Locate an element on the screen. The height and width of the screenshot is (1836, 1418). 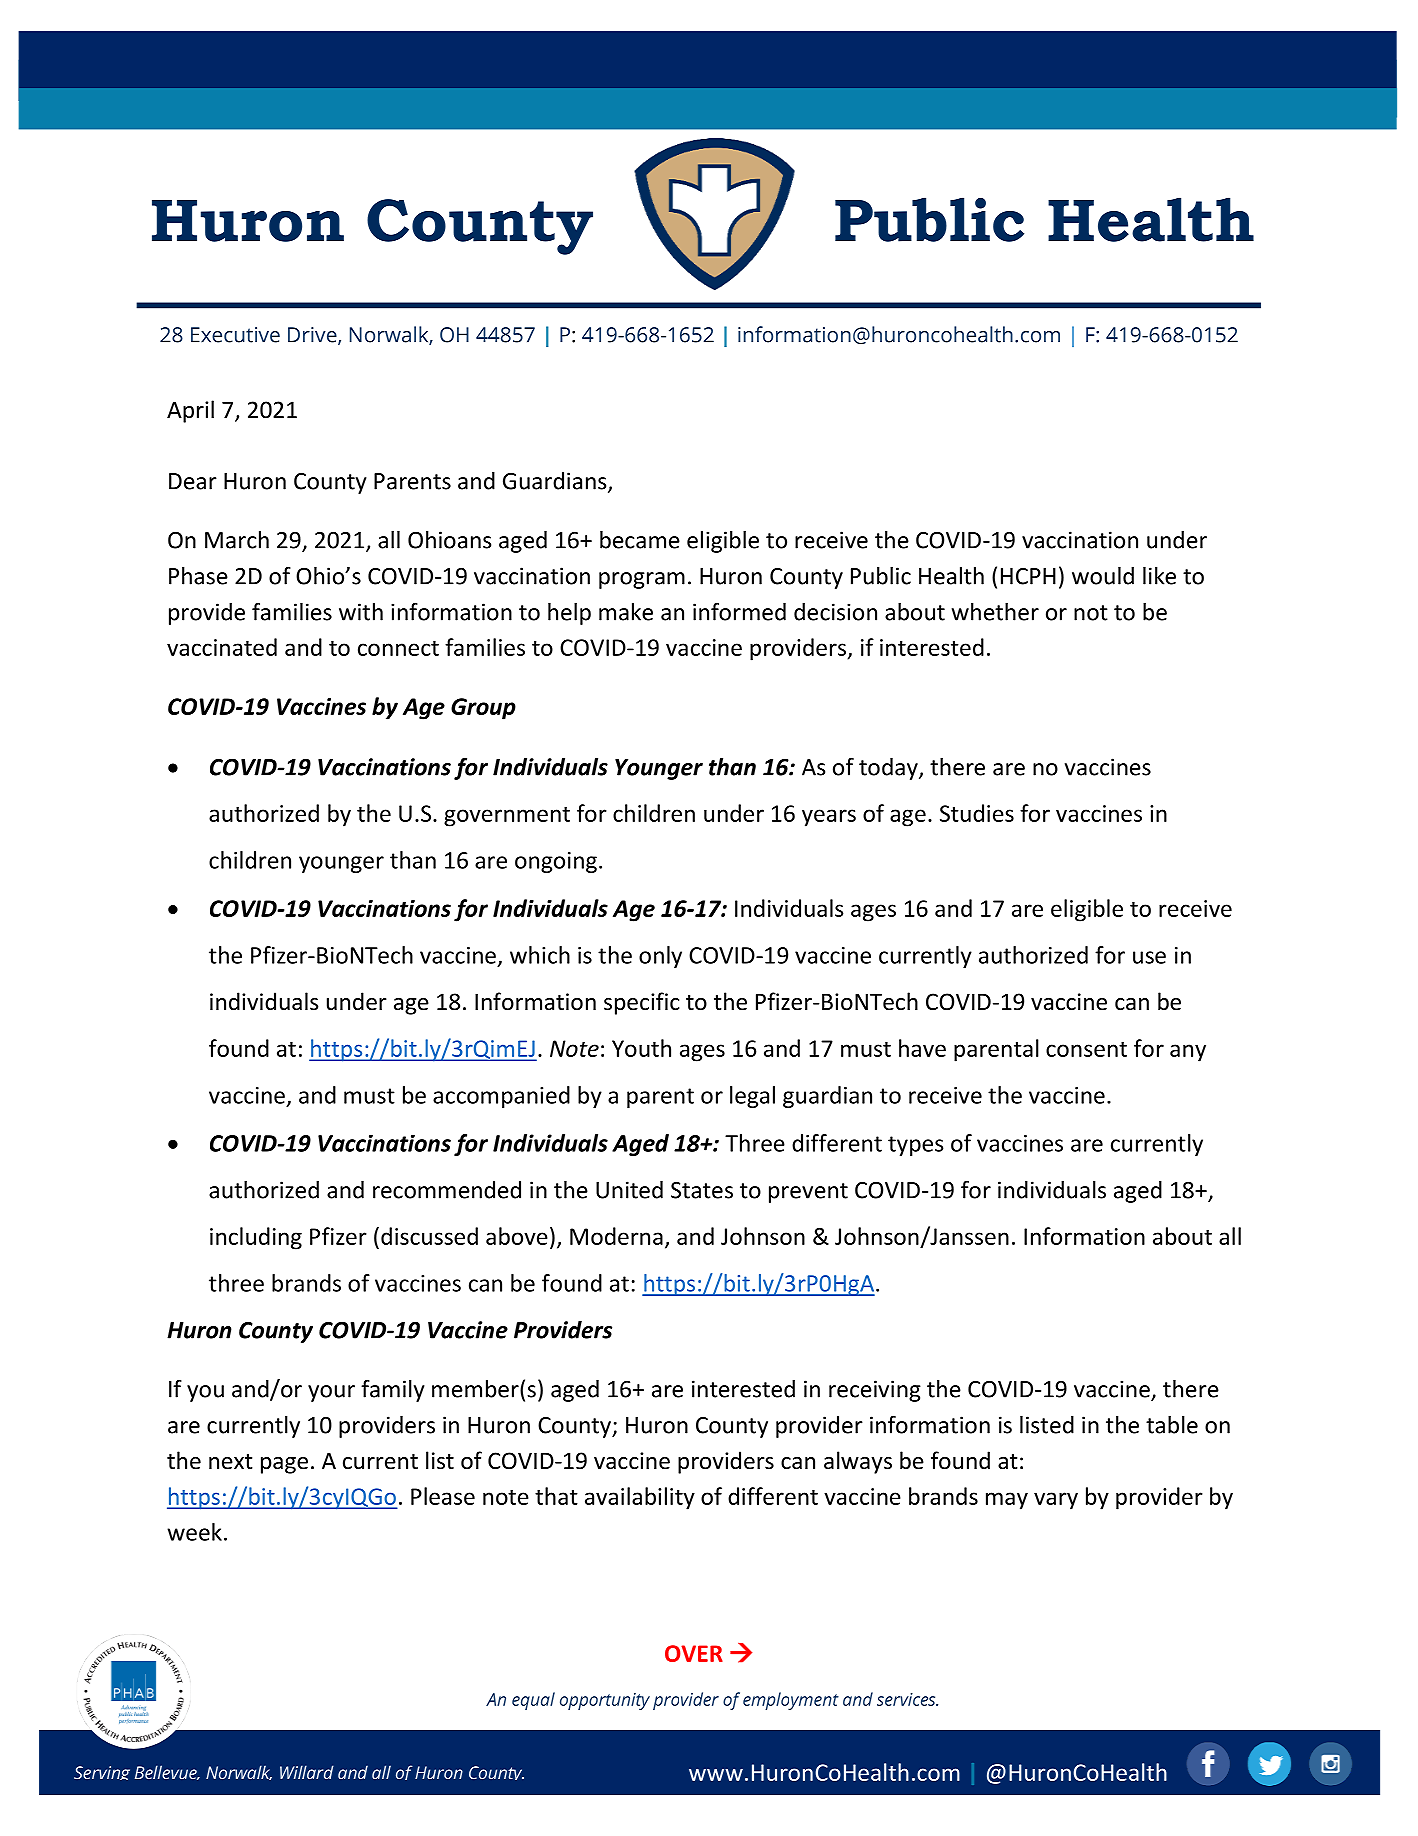
would is located at coordinates (1103, 576).
